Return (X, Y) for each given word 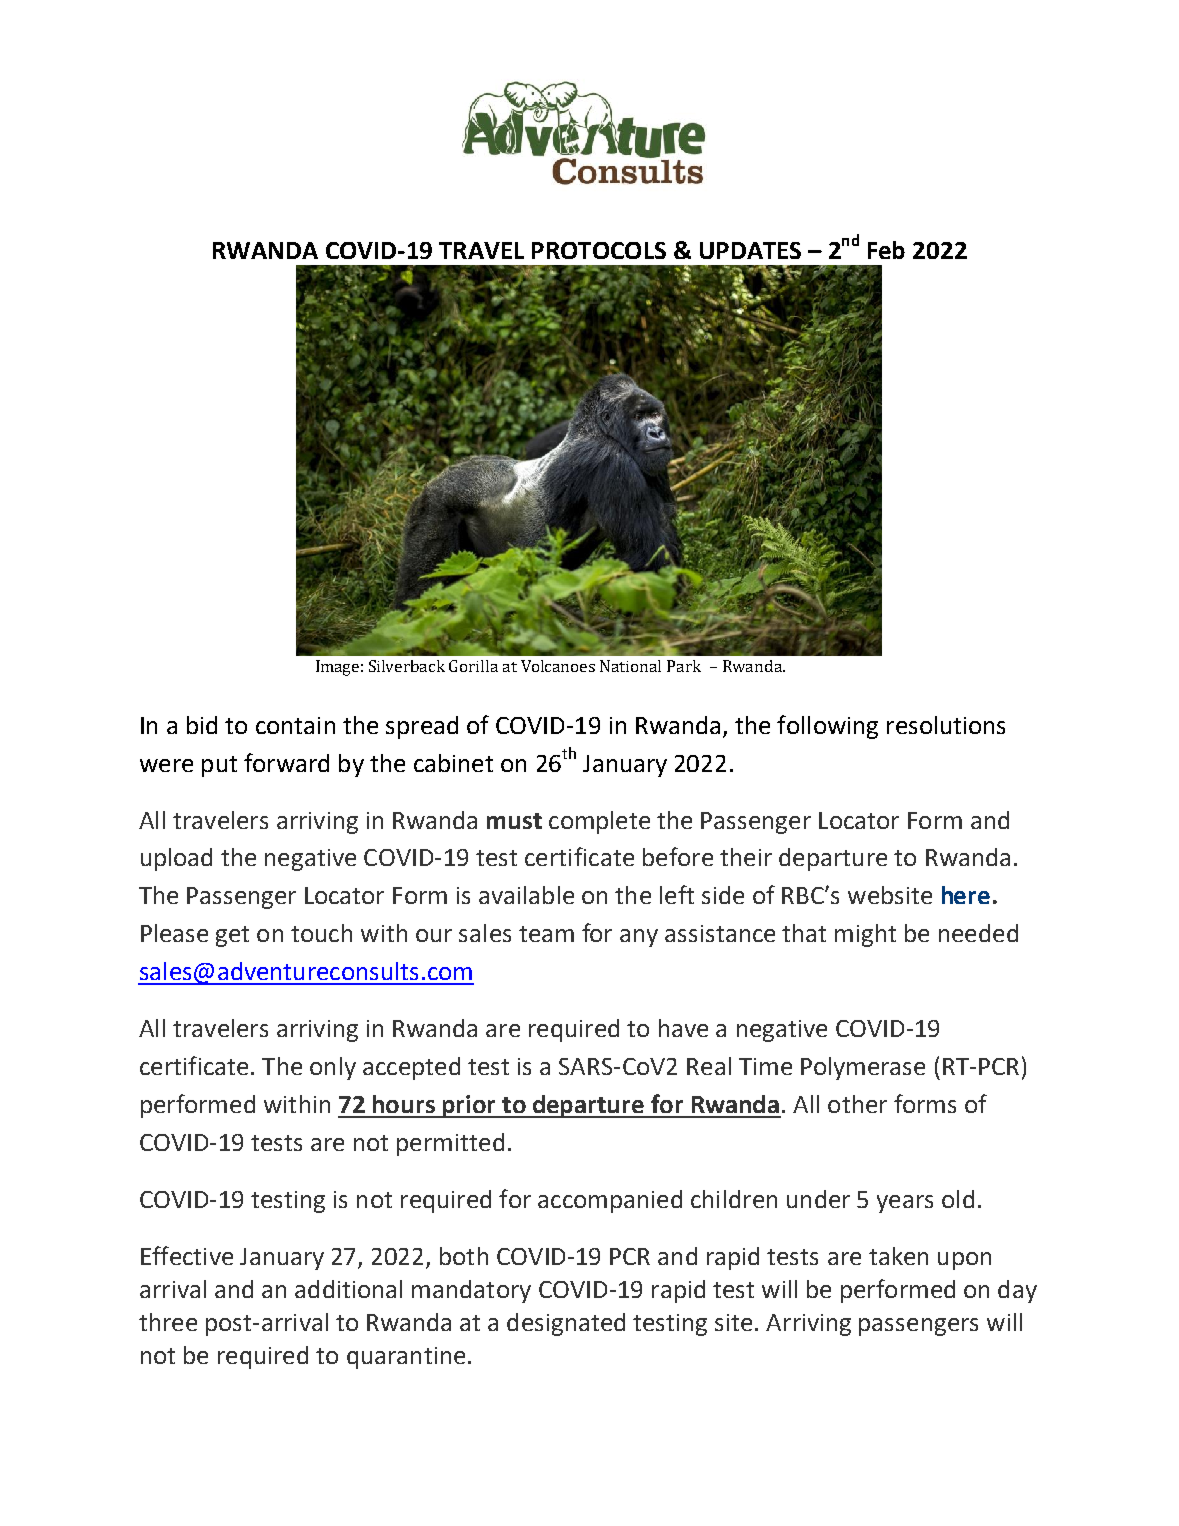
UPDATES (750, 250)
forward (286, 762)
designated (566, 1324)
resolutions (946, 725)
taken (898, 1256)
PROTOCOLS (599, 250)
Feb (886, 250)
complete (599, 822)
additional (348, 1289)
